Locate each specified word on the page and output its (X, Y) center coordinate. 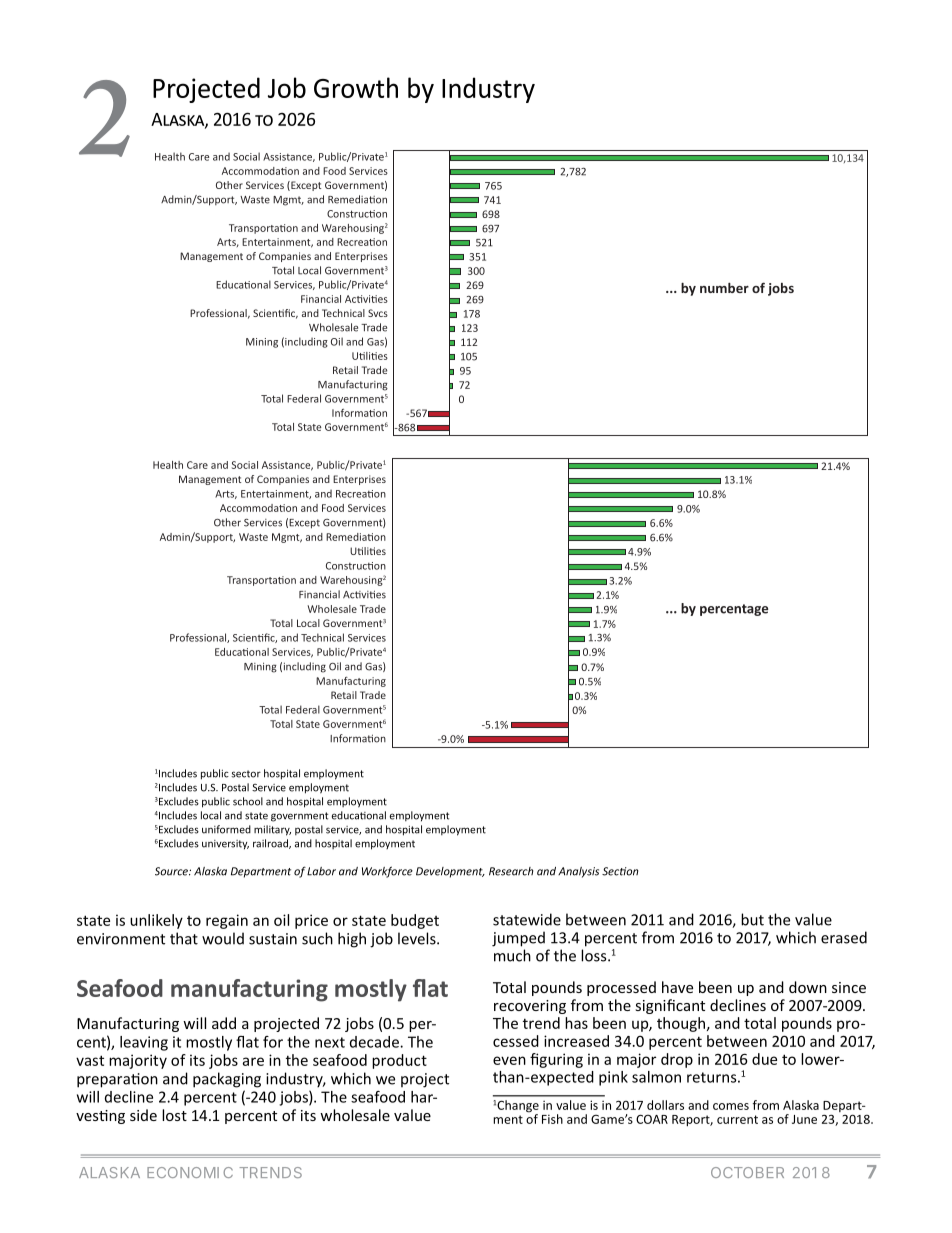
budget (415, 921)
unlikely (156, 921)
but (752, 919)
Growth (356, 87)
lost (174, 1115)
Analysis (578, 872)
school (248, 801)
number (724, 288)
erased (844, 937)
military (272, 830)
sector (246, 774)
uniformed (226, 829)
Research (511, 871)
